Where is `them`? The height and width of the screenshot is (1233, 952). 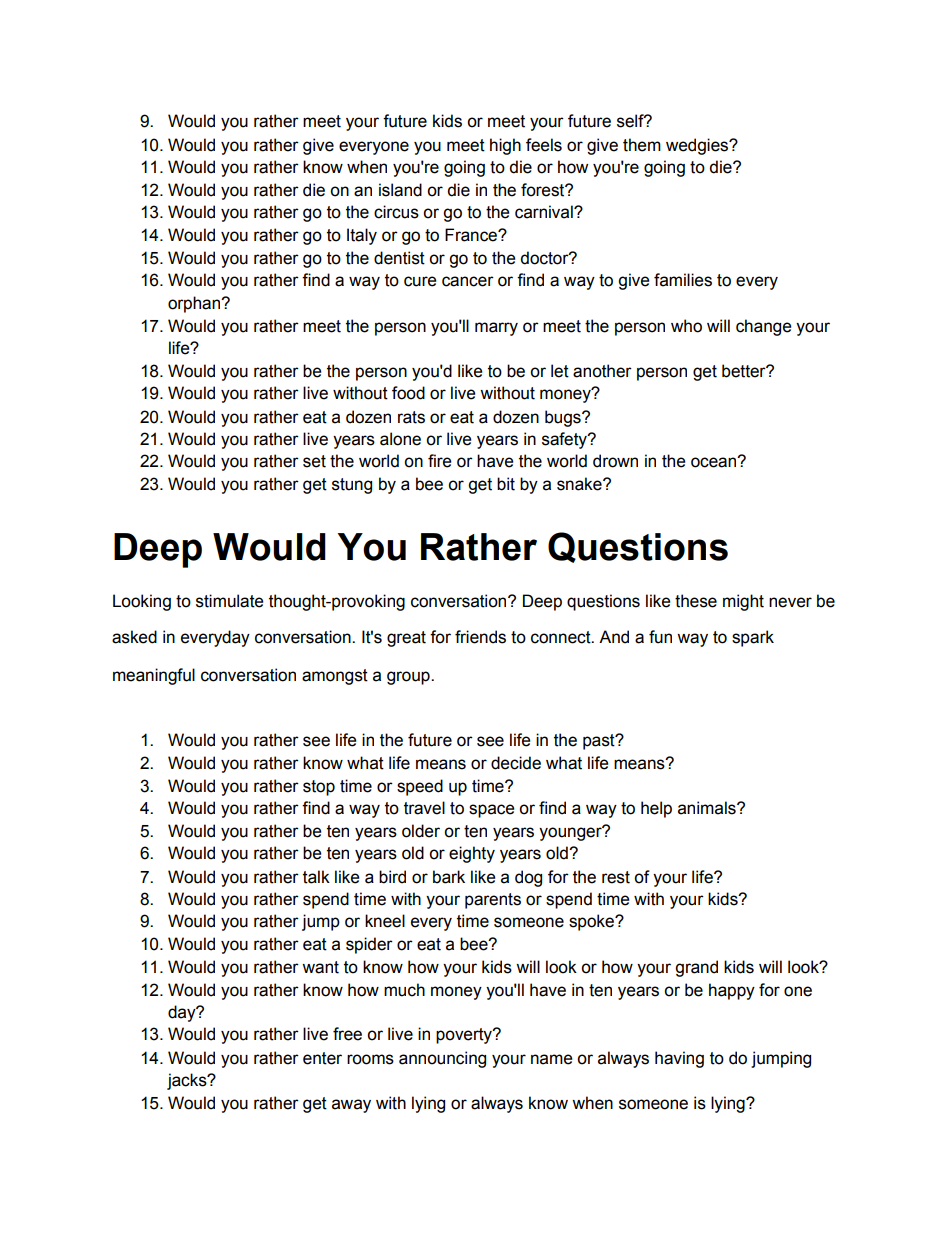
them is located at coordinates (642, 145).
